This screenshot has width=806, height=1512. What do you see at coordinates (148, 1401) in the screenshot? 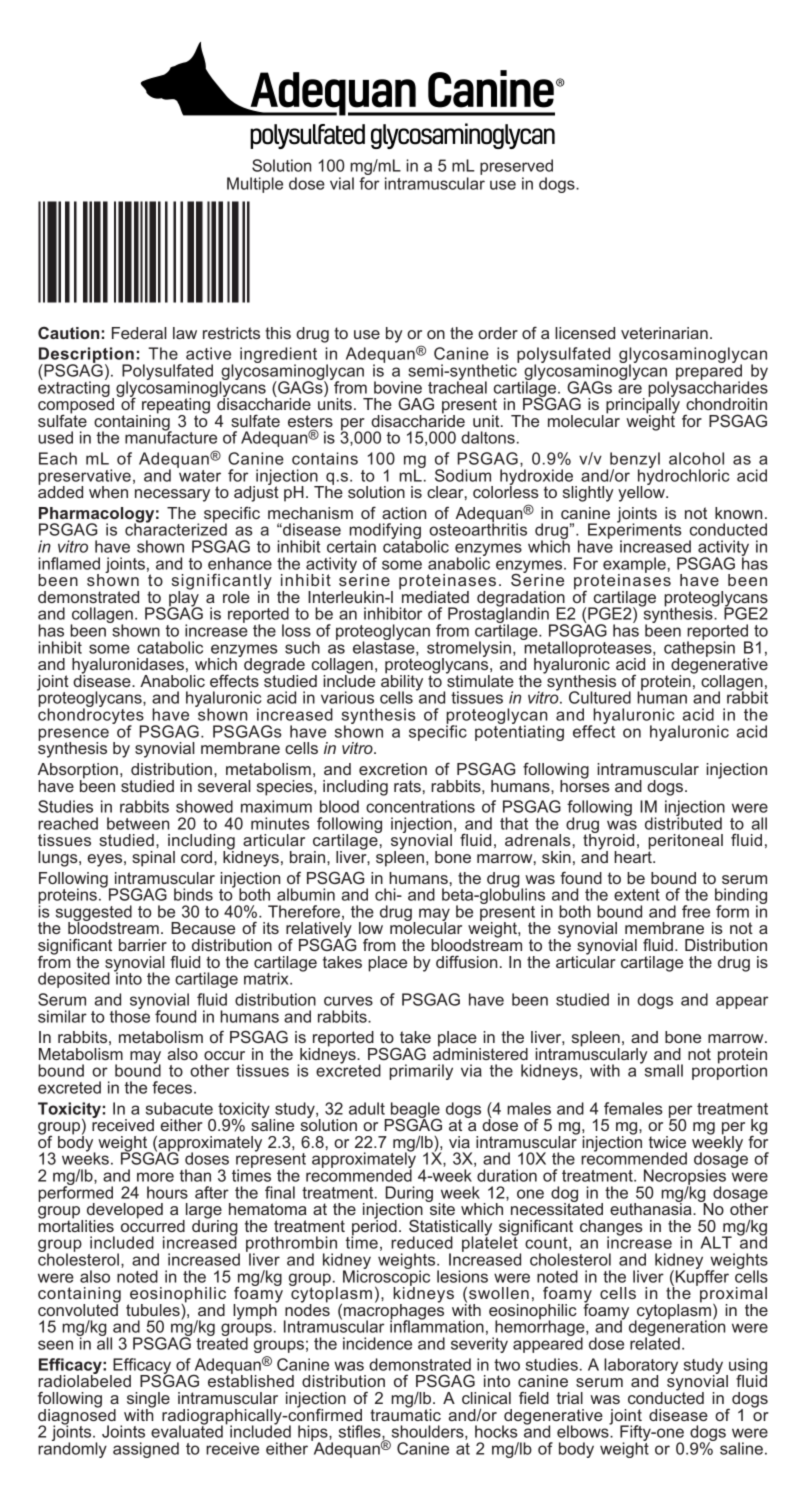
I see `single` at bounding box center [148, 1401].
